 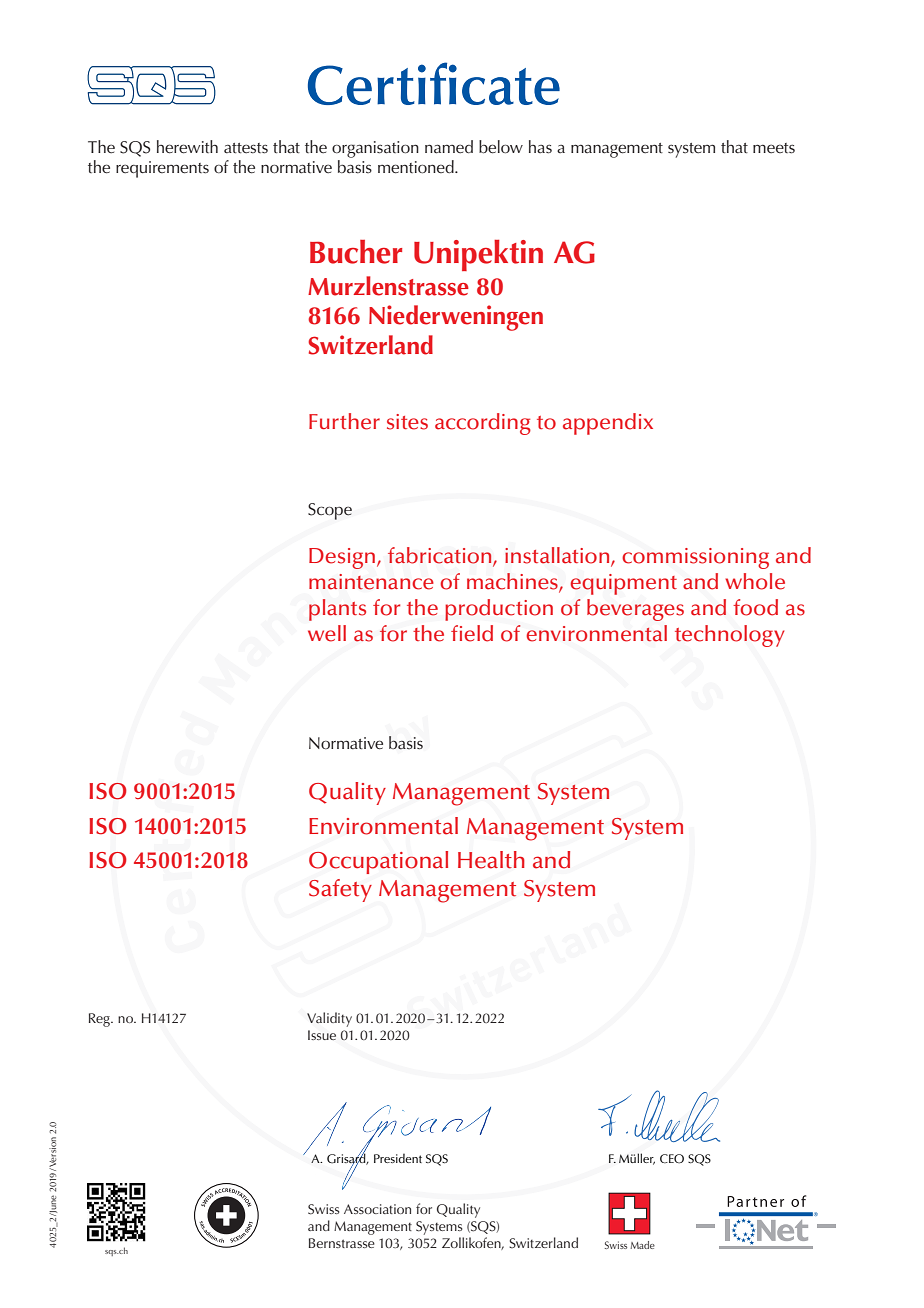 What do you see at coordinates (407, 422) in the image?
I see `sites` at bounding box center [407, 422].
